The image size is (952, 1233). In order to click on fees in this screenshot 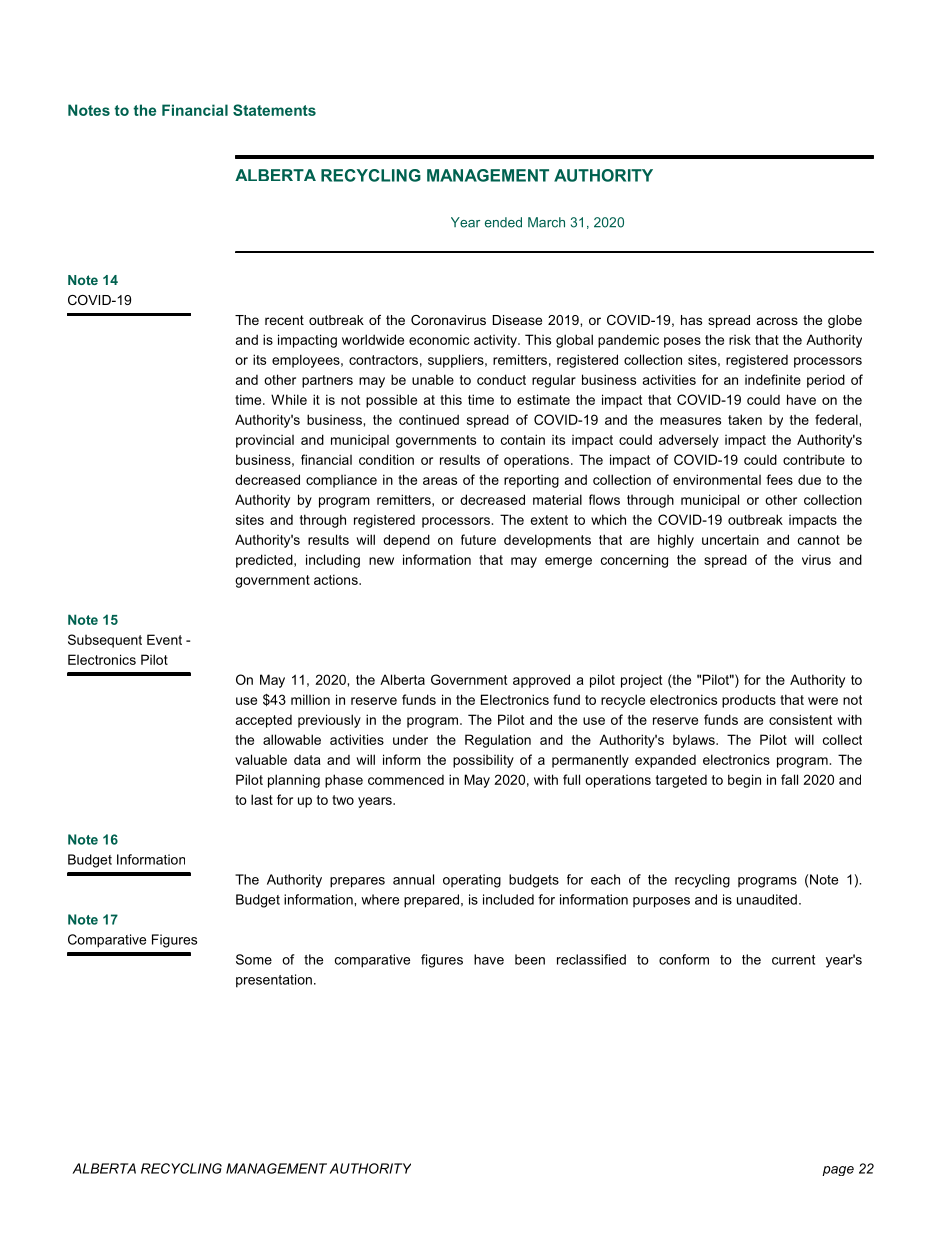, I will do `click(779, 479)`.
